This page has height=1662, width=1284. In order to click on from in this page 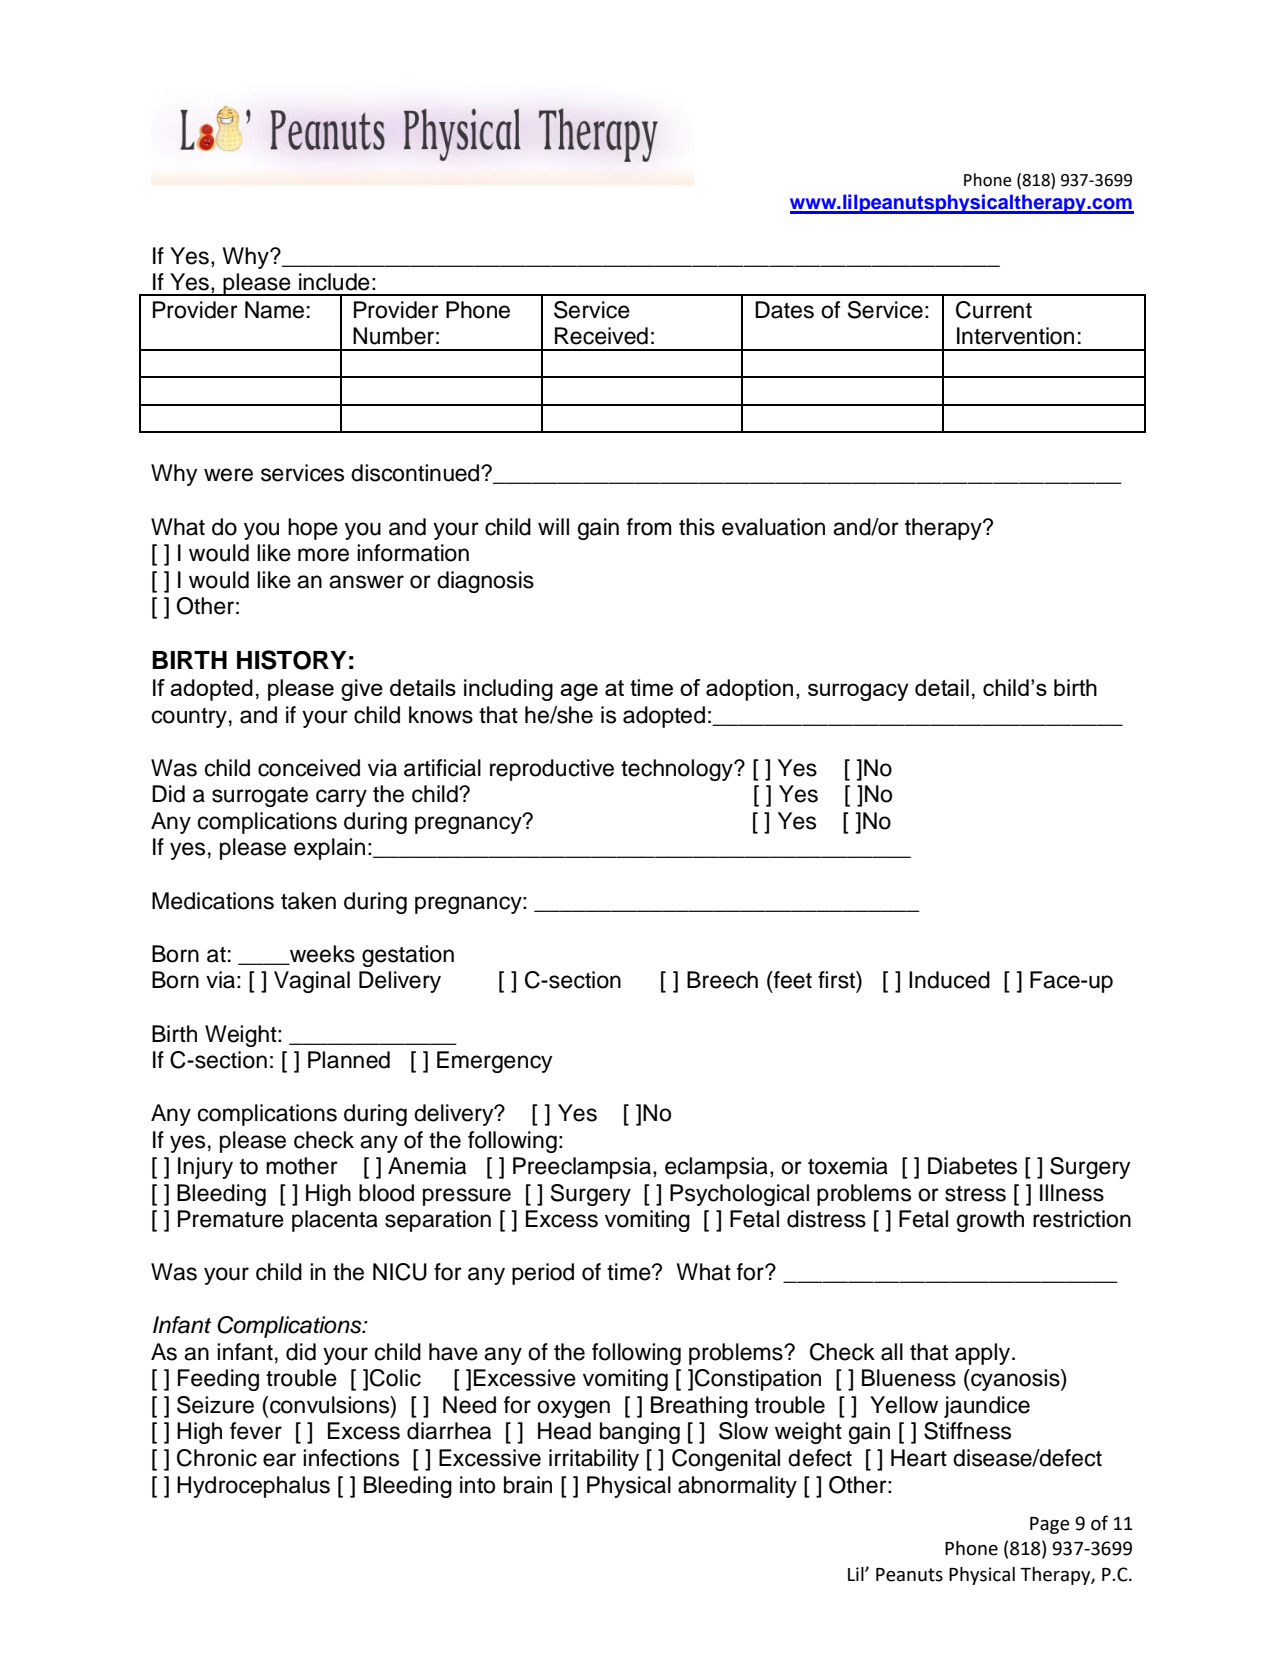, I will do `click(649, 527)`.
